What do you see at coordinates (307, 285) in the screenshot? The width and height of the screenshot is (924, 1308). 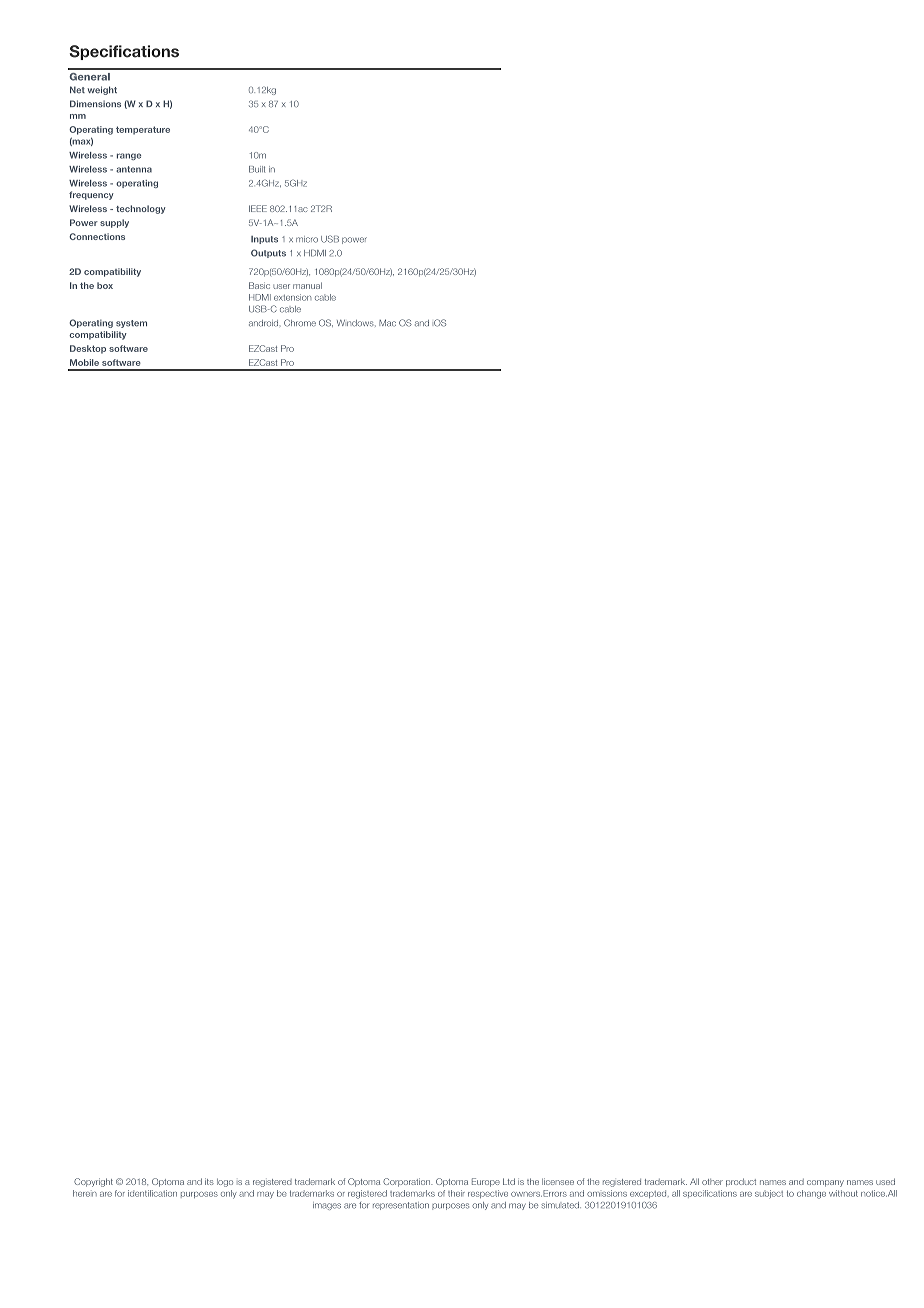 I see `manual` at bounding box center [307, 285].
